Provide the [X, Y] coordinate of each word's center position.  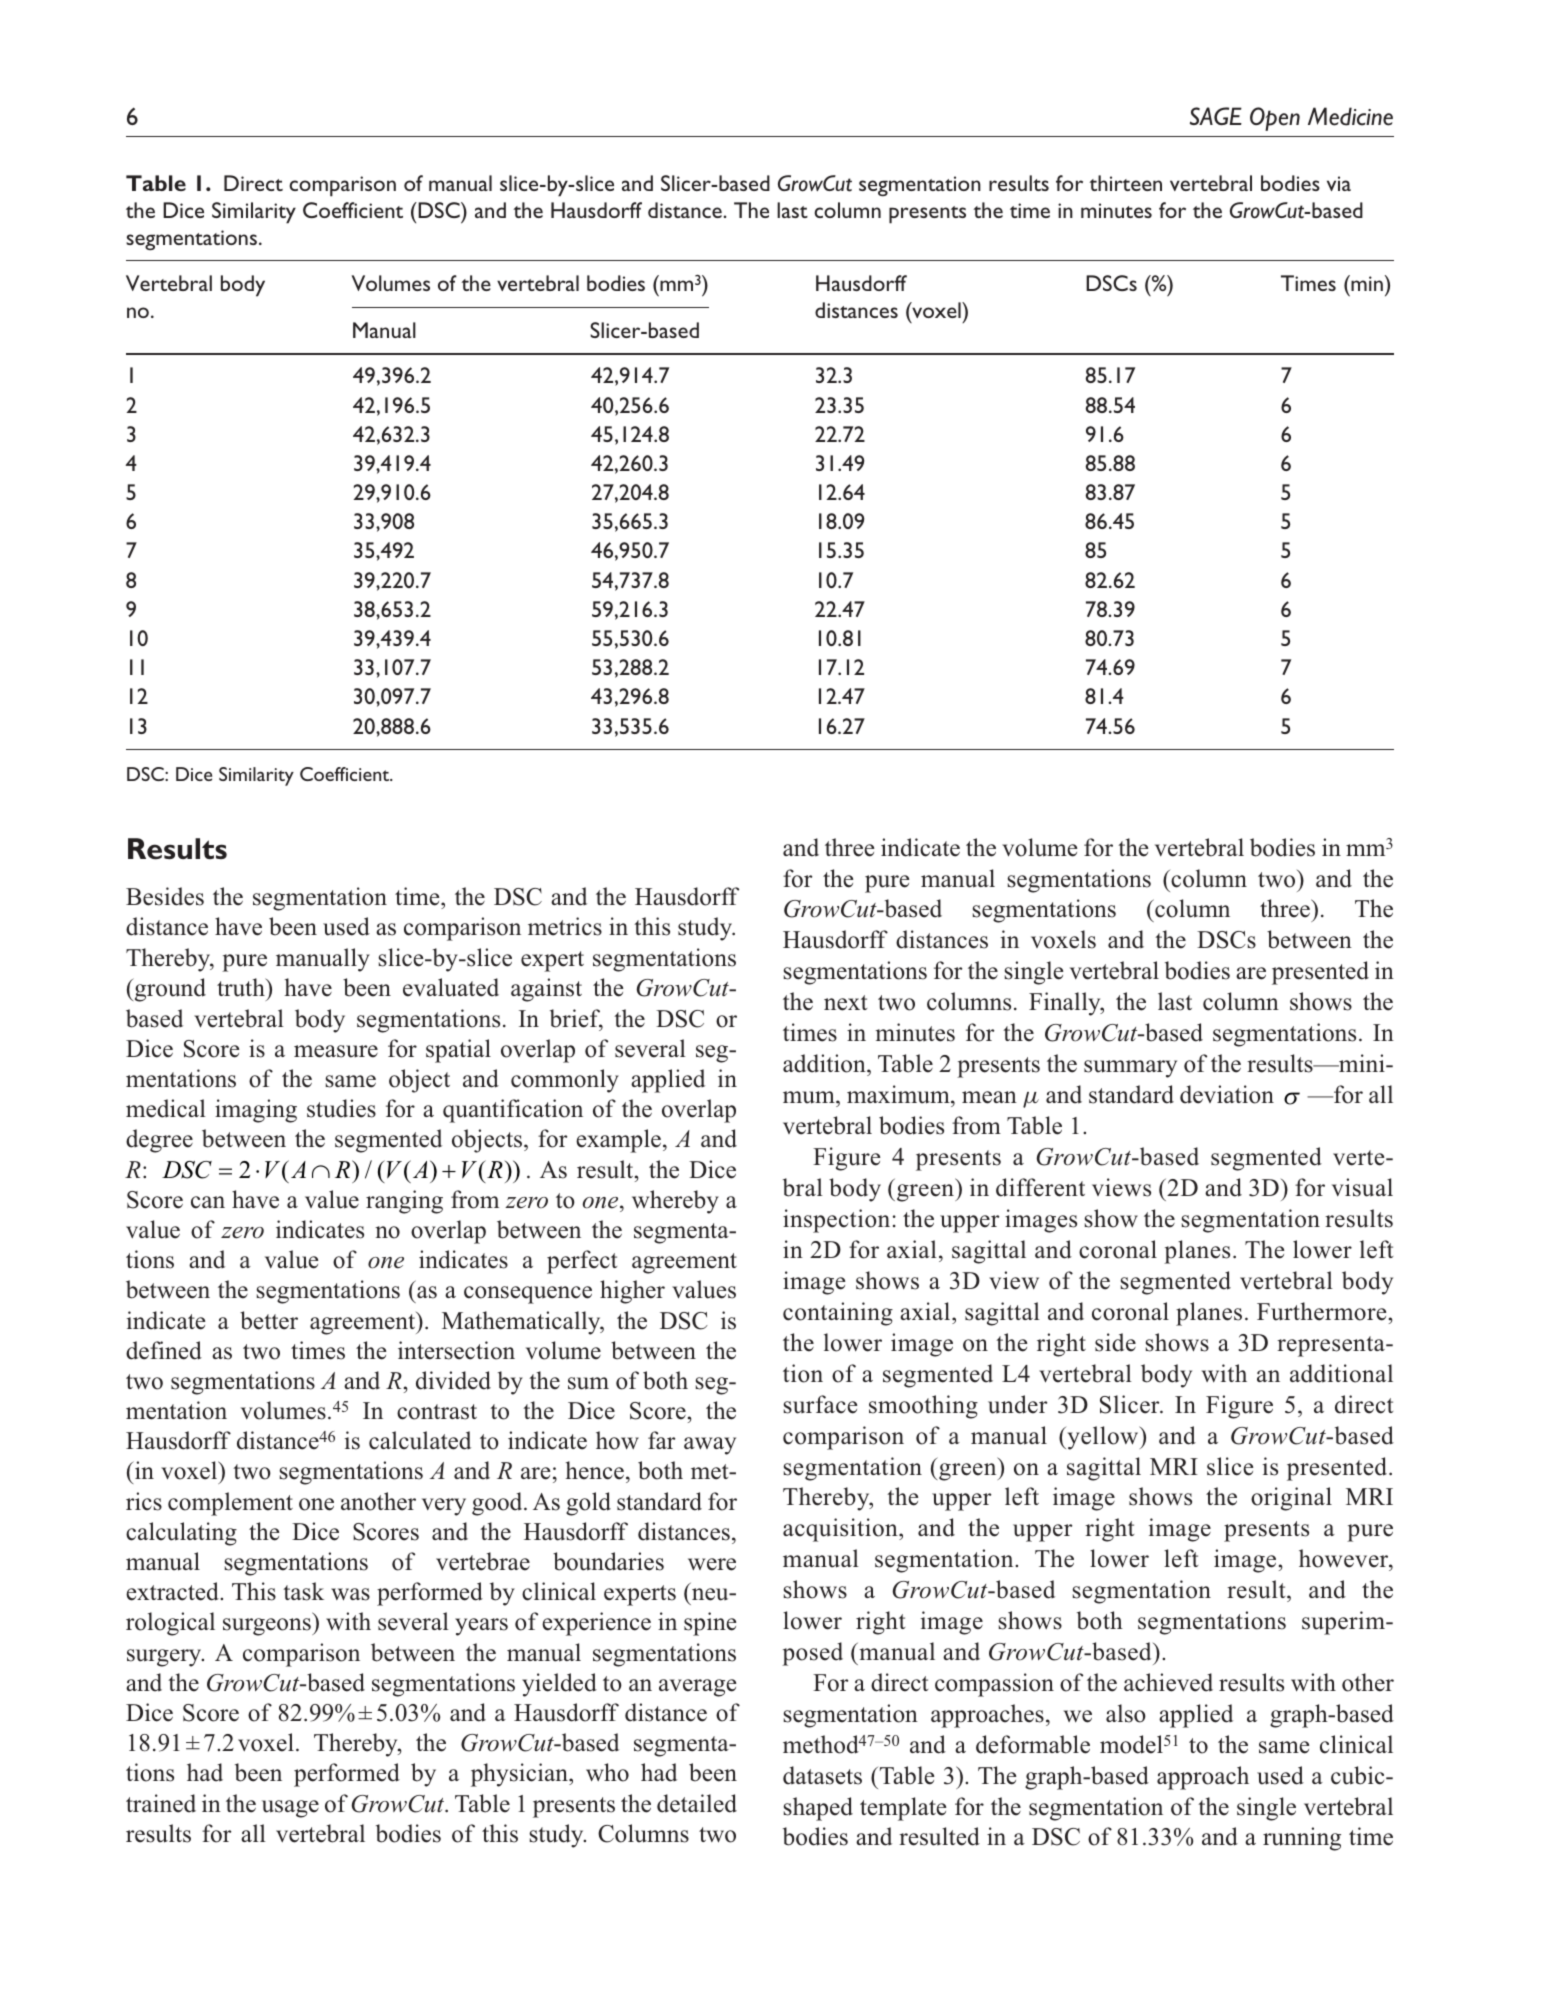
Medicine [1350, 116]
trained [161, 1803]
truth [242, 987]
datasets [822, 1775]
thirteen [1125, 183]
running [1302, 1839]
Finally [1066, 1004]
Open [1275, 119]
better [269, 1320]
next [845, 1003]
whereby [675, 1202]
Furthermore [1321, 1311]
